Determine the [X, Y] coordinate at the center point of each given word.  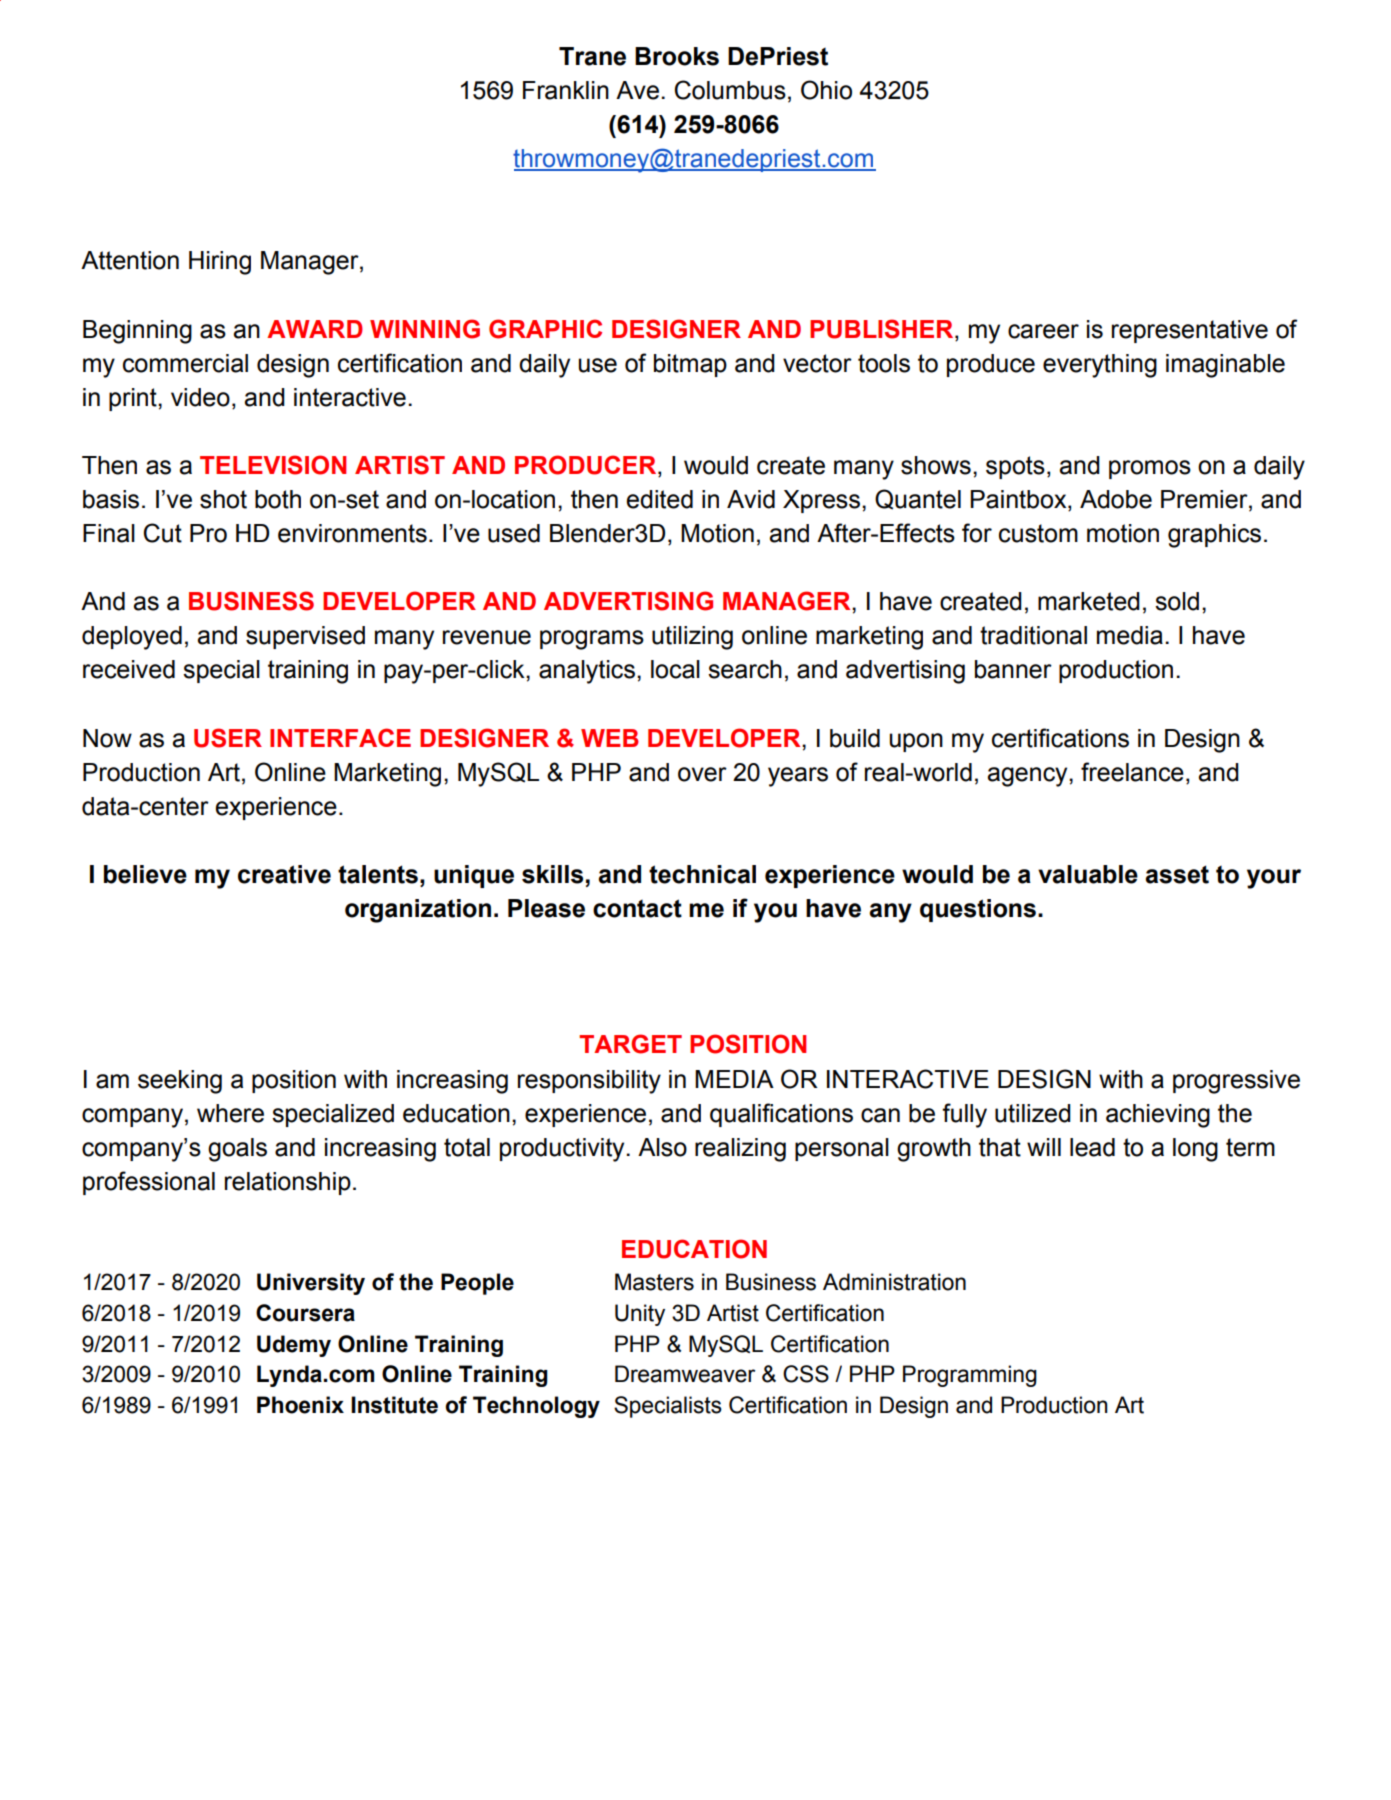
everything [1100, 366]
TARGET [630, 1044]
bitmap [690, 365]
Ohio [826, 90]
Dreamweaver [685, 1374]
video [200, 397]
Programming [970, 1376]
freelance [1132, 772]
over [702, 774]
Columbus [730, 90]
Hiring [220, 263]
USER [228, 738]
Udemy [294, 1346]
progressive [1236, 1082]
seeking [180, 1082]
